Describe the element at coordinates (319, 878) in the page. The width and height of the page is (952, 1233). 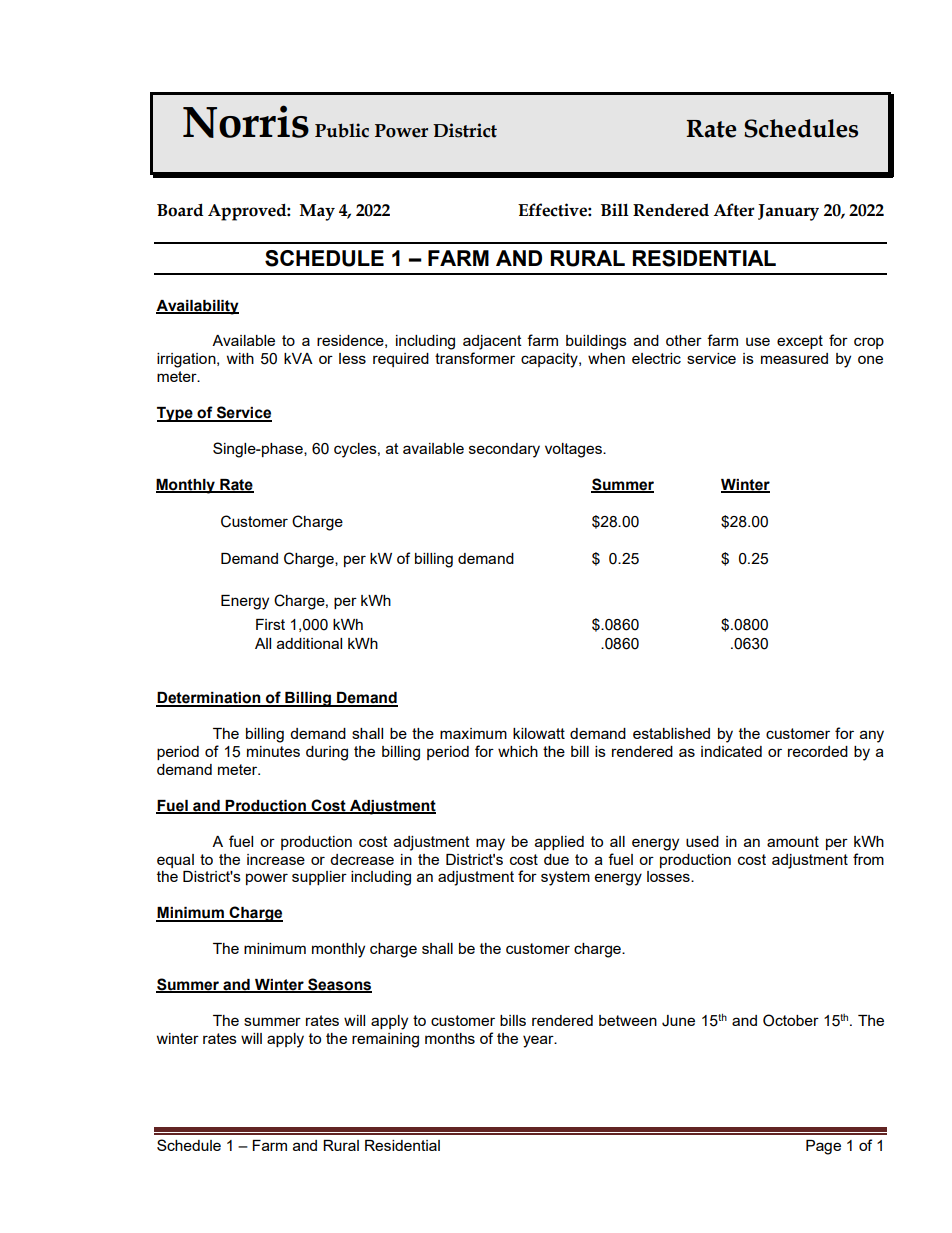
I see `supplier` at that location.
